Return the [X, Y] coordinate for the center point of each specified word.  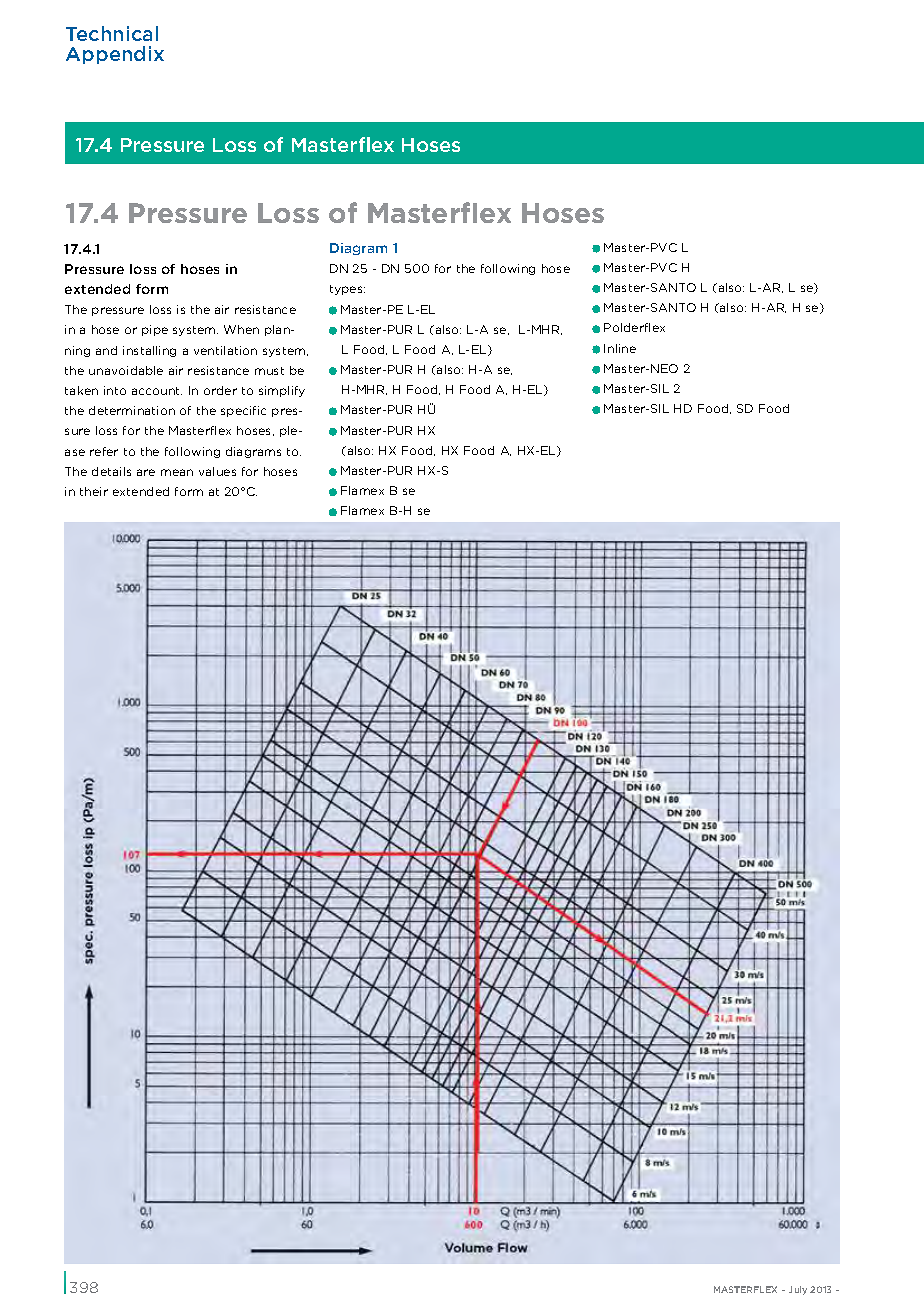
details [111, 471]
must [269, 371]
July [798, 1290]
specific [243, 411]
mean [177, 472]
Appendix [115, 55]
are [146, 472]
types [347, 290]
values [217, 471]
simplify [282, 391]
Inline [620, 348]
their [94, 491]
